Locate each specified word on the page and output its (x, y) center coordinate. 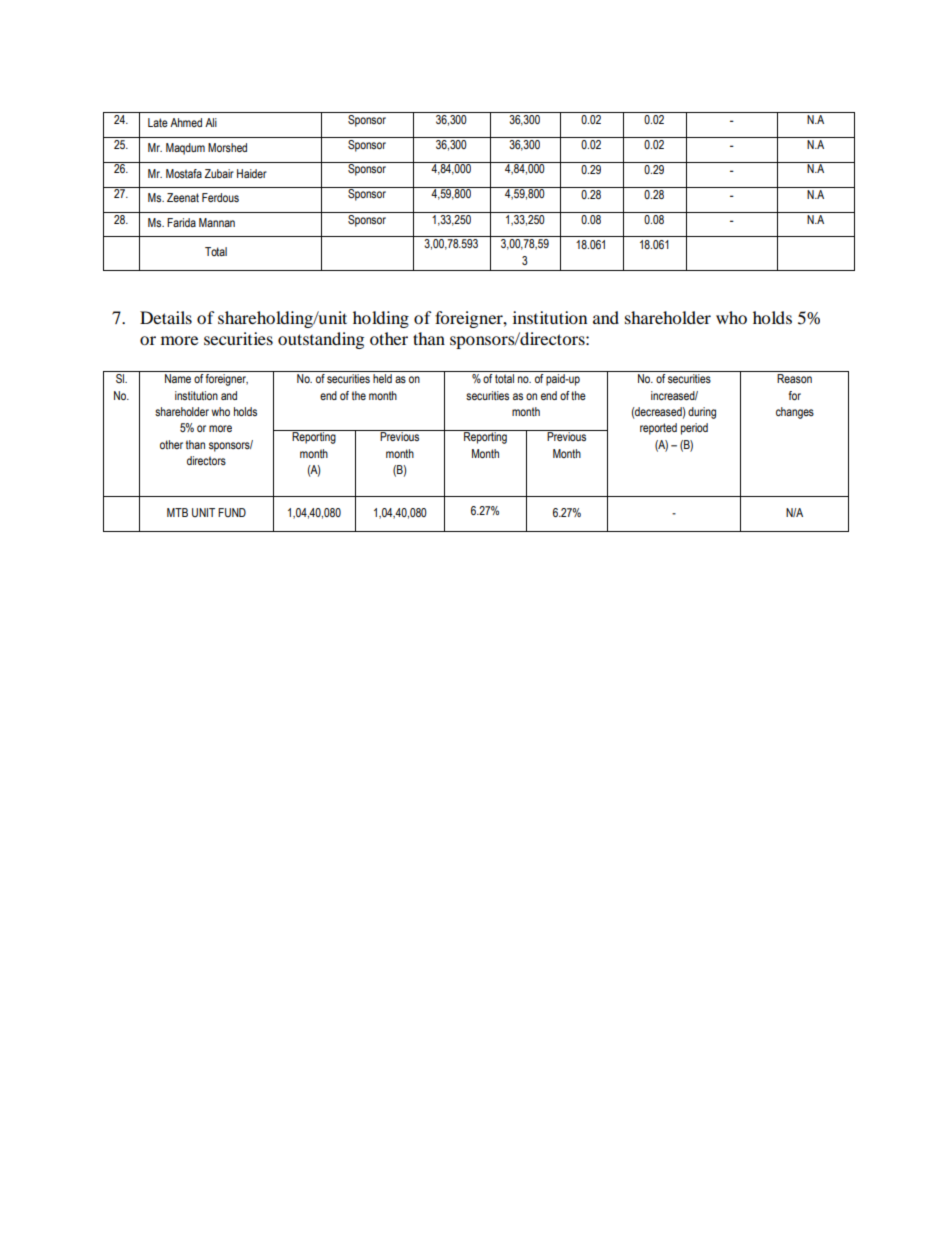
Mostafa (184, 173)
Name (178, 378)
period (694, 429)
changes (795, 413)
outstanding (321, 340)
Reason (794, 378)
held (382, 378)
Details (166, 317)
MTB (177, 512)
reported (658, 429)
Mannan (217, 222)
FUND (232, 512)
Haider (252, 173)
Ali (211, 122)
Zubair (219, 173)
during (702, 413)
